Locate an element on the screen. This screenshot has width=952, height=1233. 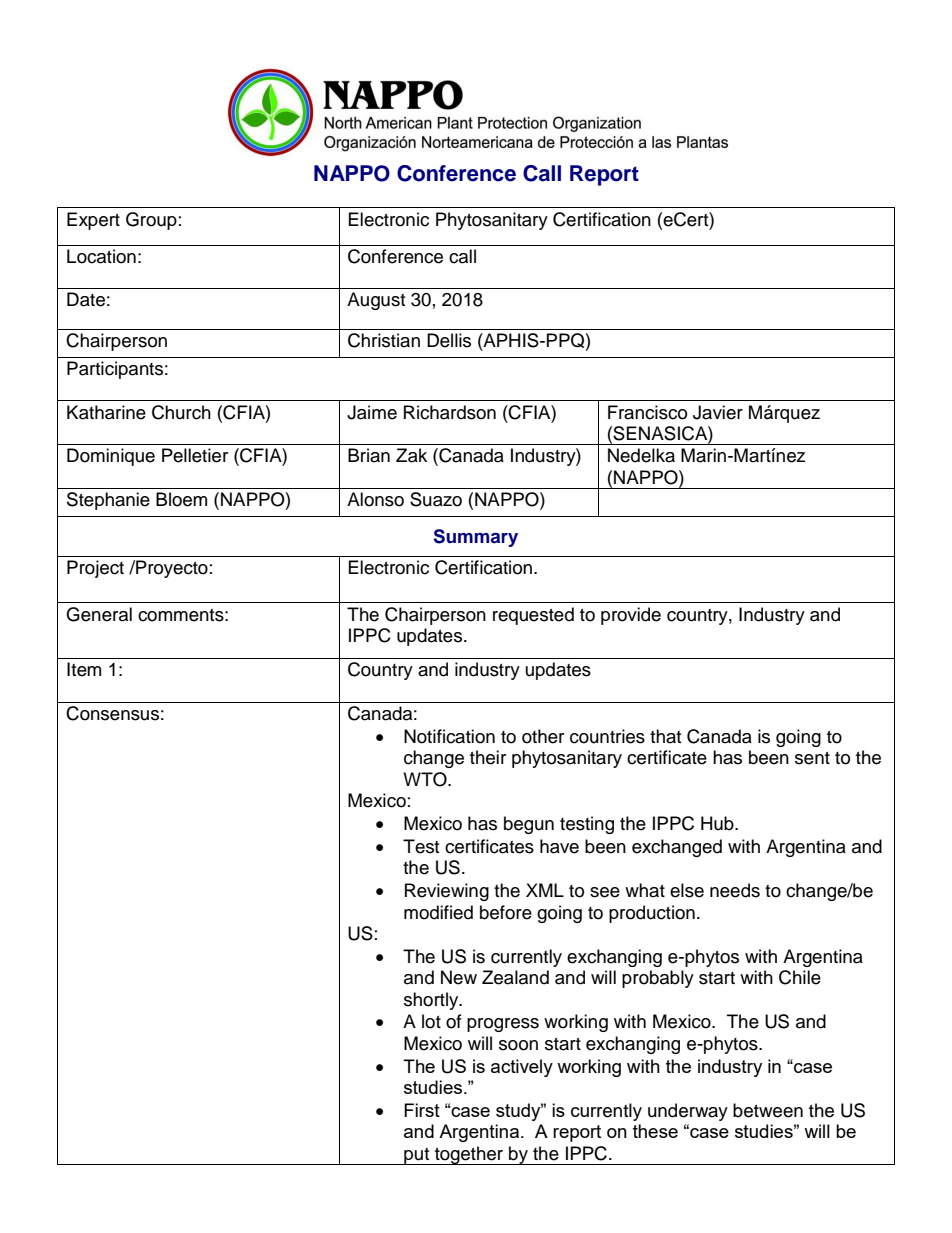
Project is located at coordinates (95, 569).
